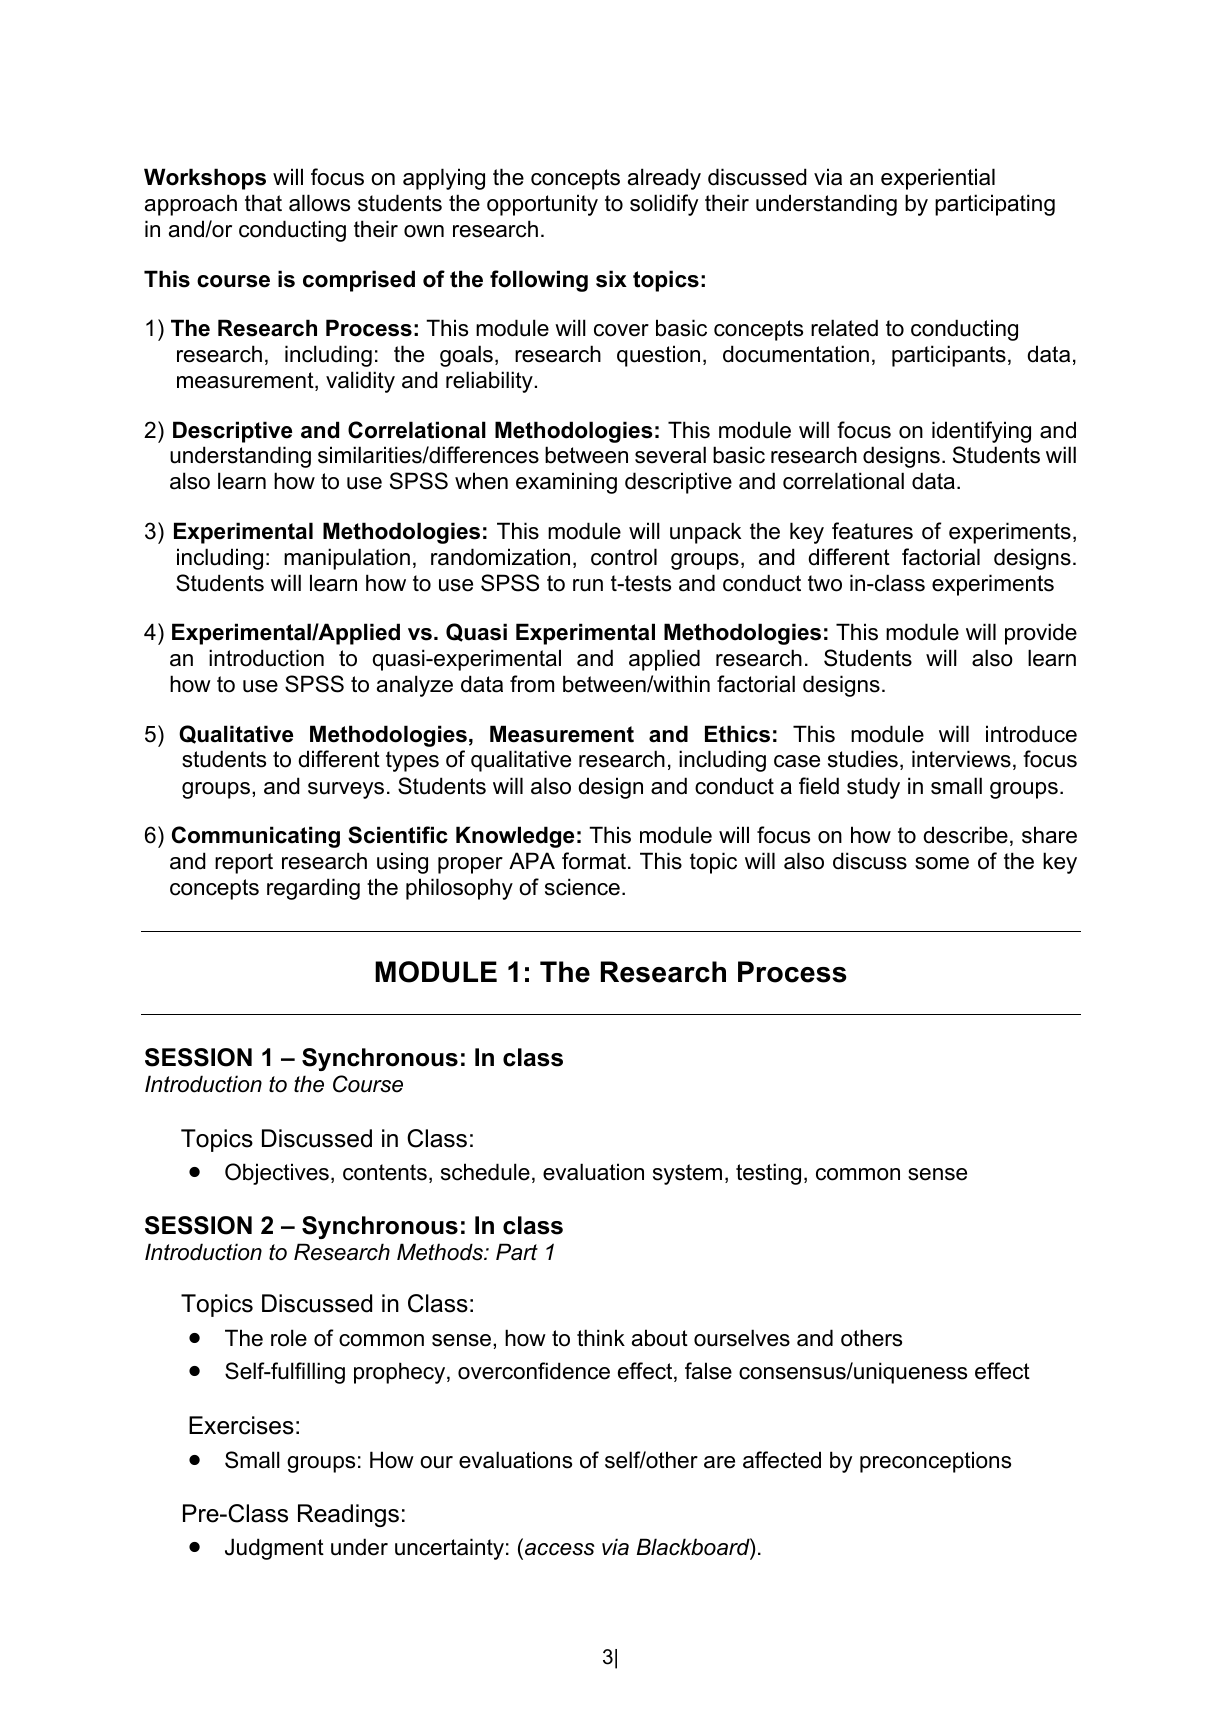 The image size is (1221, 1727). I want to click on testing, so click(768, 1174).
